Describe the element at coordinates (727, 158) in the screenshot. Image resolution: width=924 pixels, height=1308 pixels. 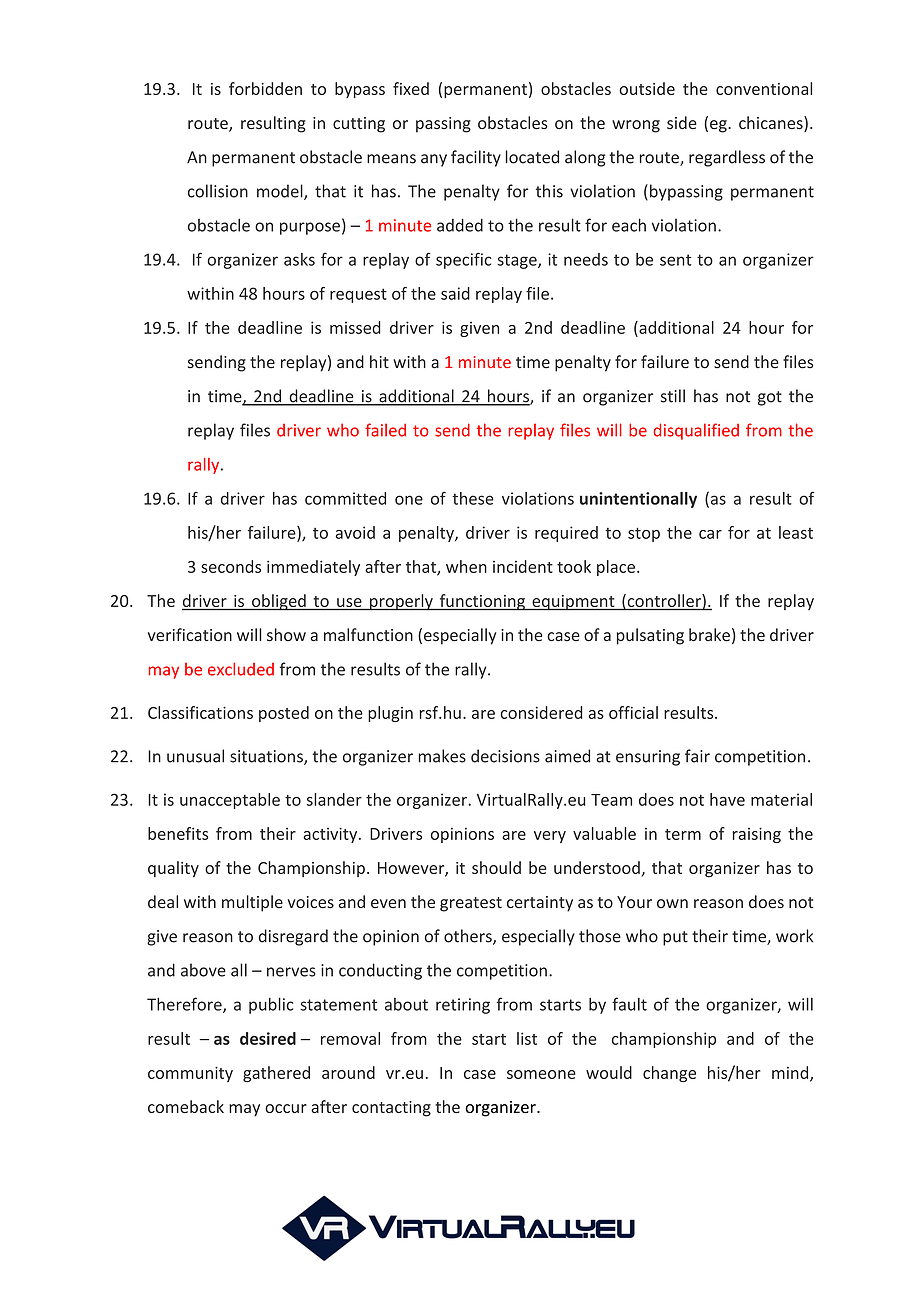
I see `regardless` at that location.
